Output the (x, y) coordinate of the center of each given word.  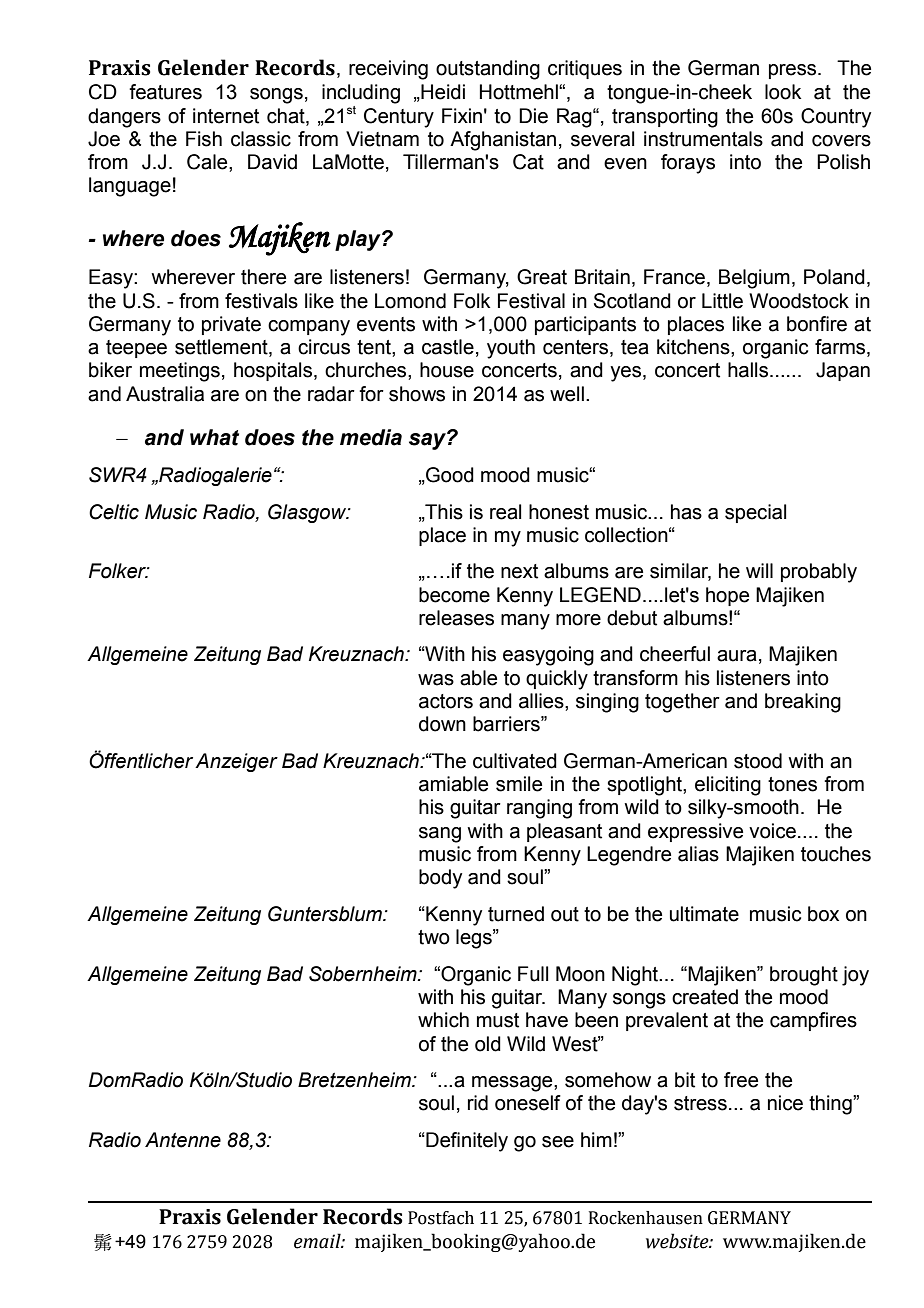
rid (478, 1103)
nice (785, 1103)
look (783, 92)
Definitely (466, 1142)
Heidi (442, 92)
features (165, 92)
